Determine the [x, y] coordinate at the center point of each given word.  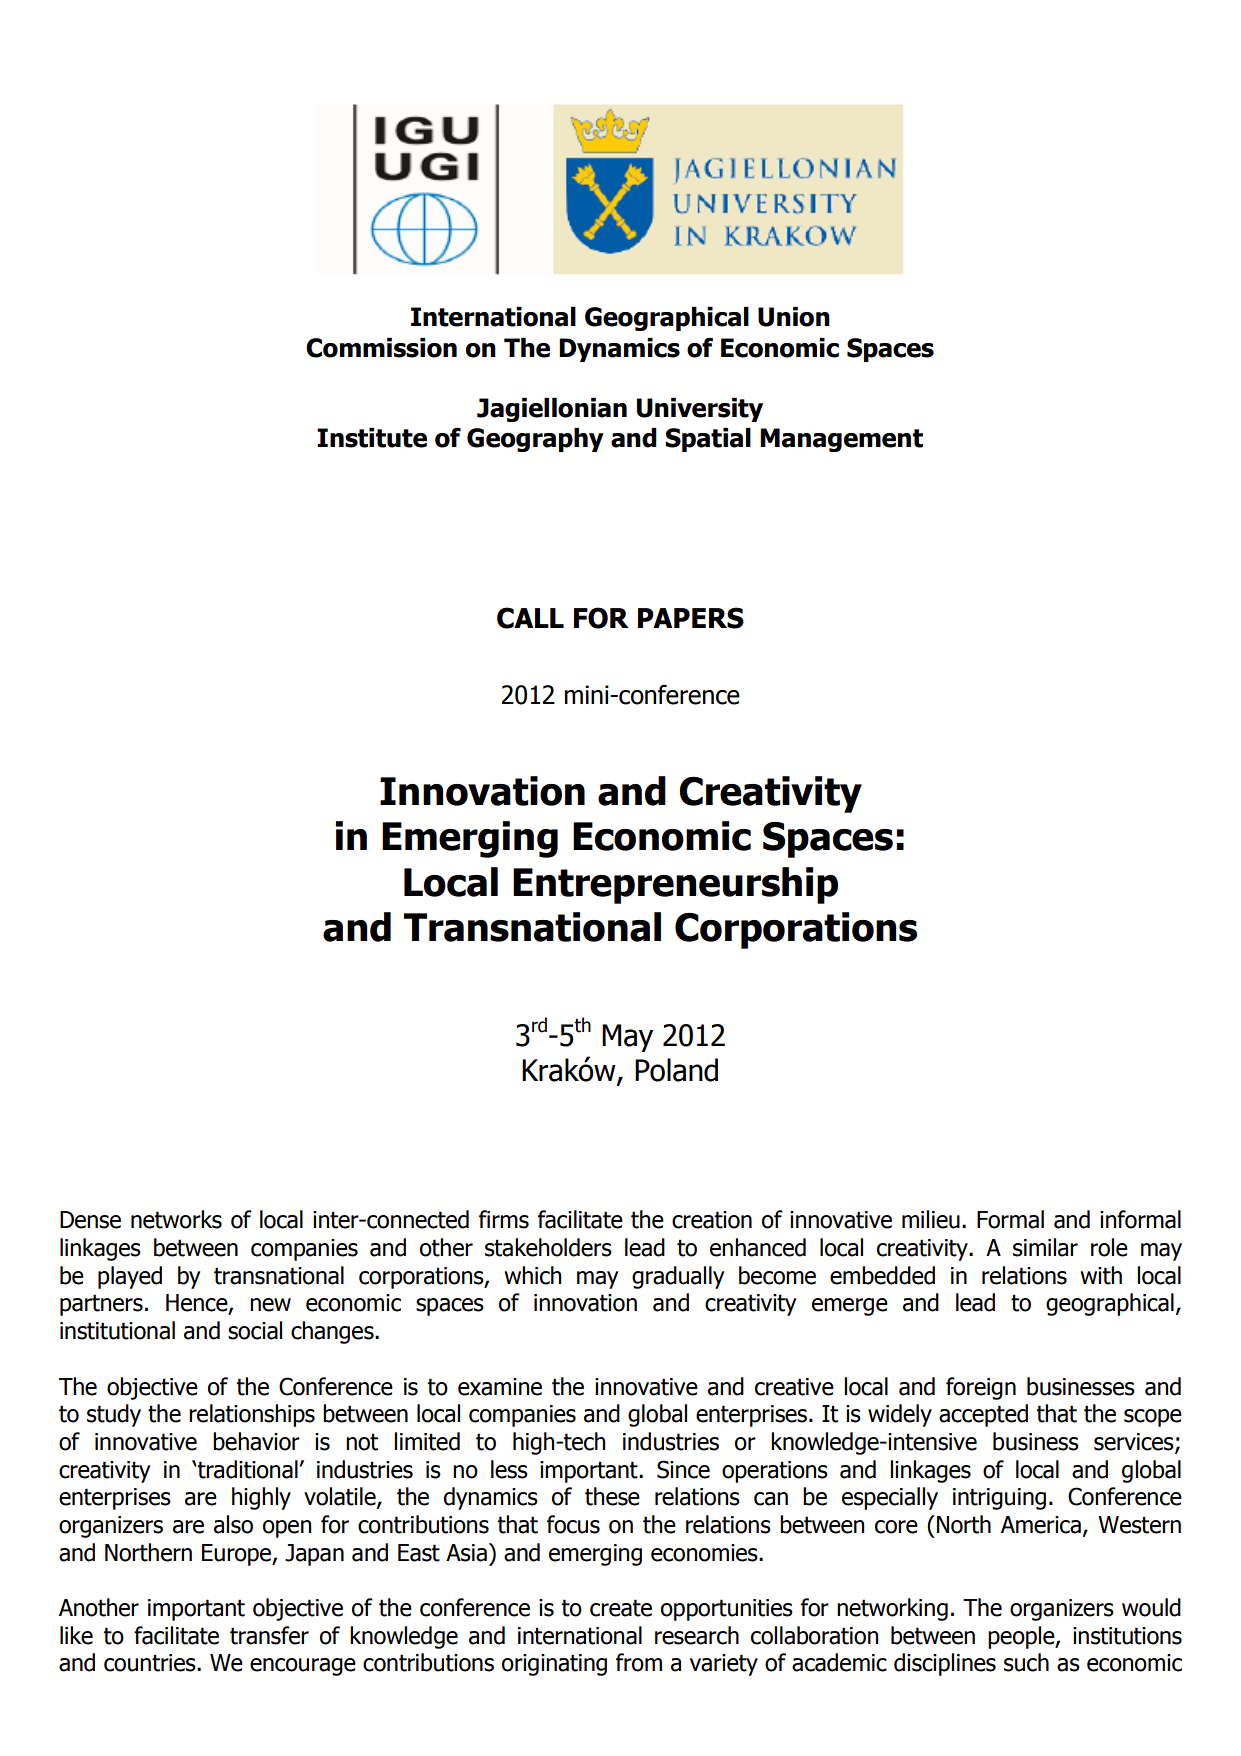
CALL [530, 618]
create [621, 1608]
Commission [381, 348]
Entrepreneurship [675, 885]
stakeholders [548, 1247]
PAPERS [691, 618]
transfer [269, 1635]
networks [176, 1219]
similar [1045, 1247]
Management [841, 440]
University [700, 410]
